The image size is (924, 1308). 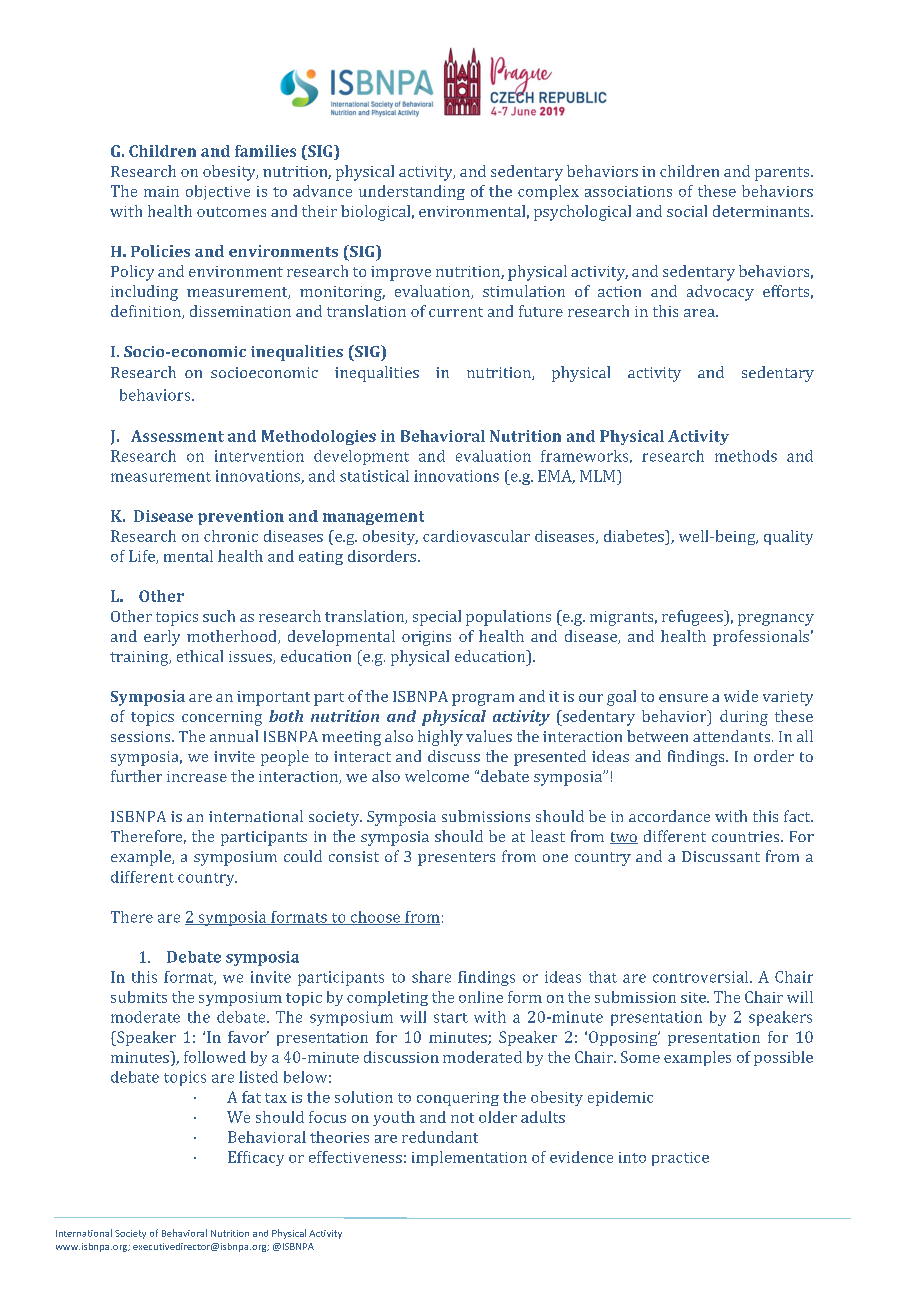 I want to click on objective, so click(x=218, y=192).
